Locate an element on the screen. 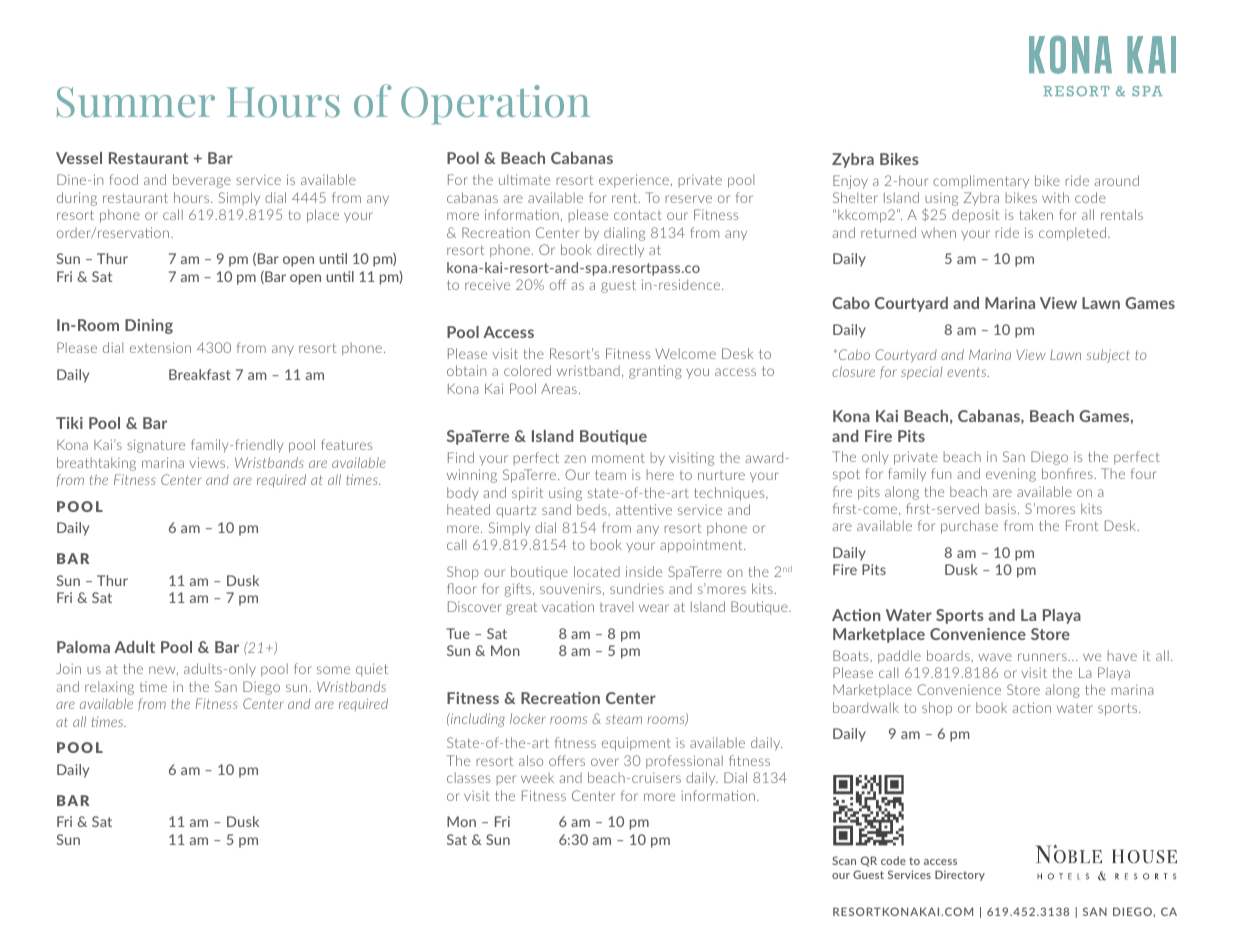 The image size is (1233, 952). complimentary is located at coordinates (981, 182).
